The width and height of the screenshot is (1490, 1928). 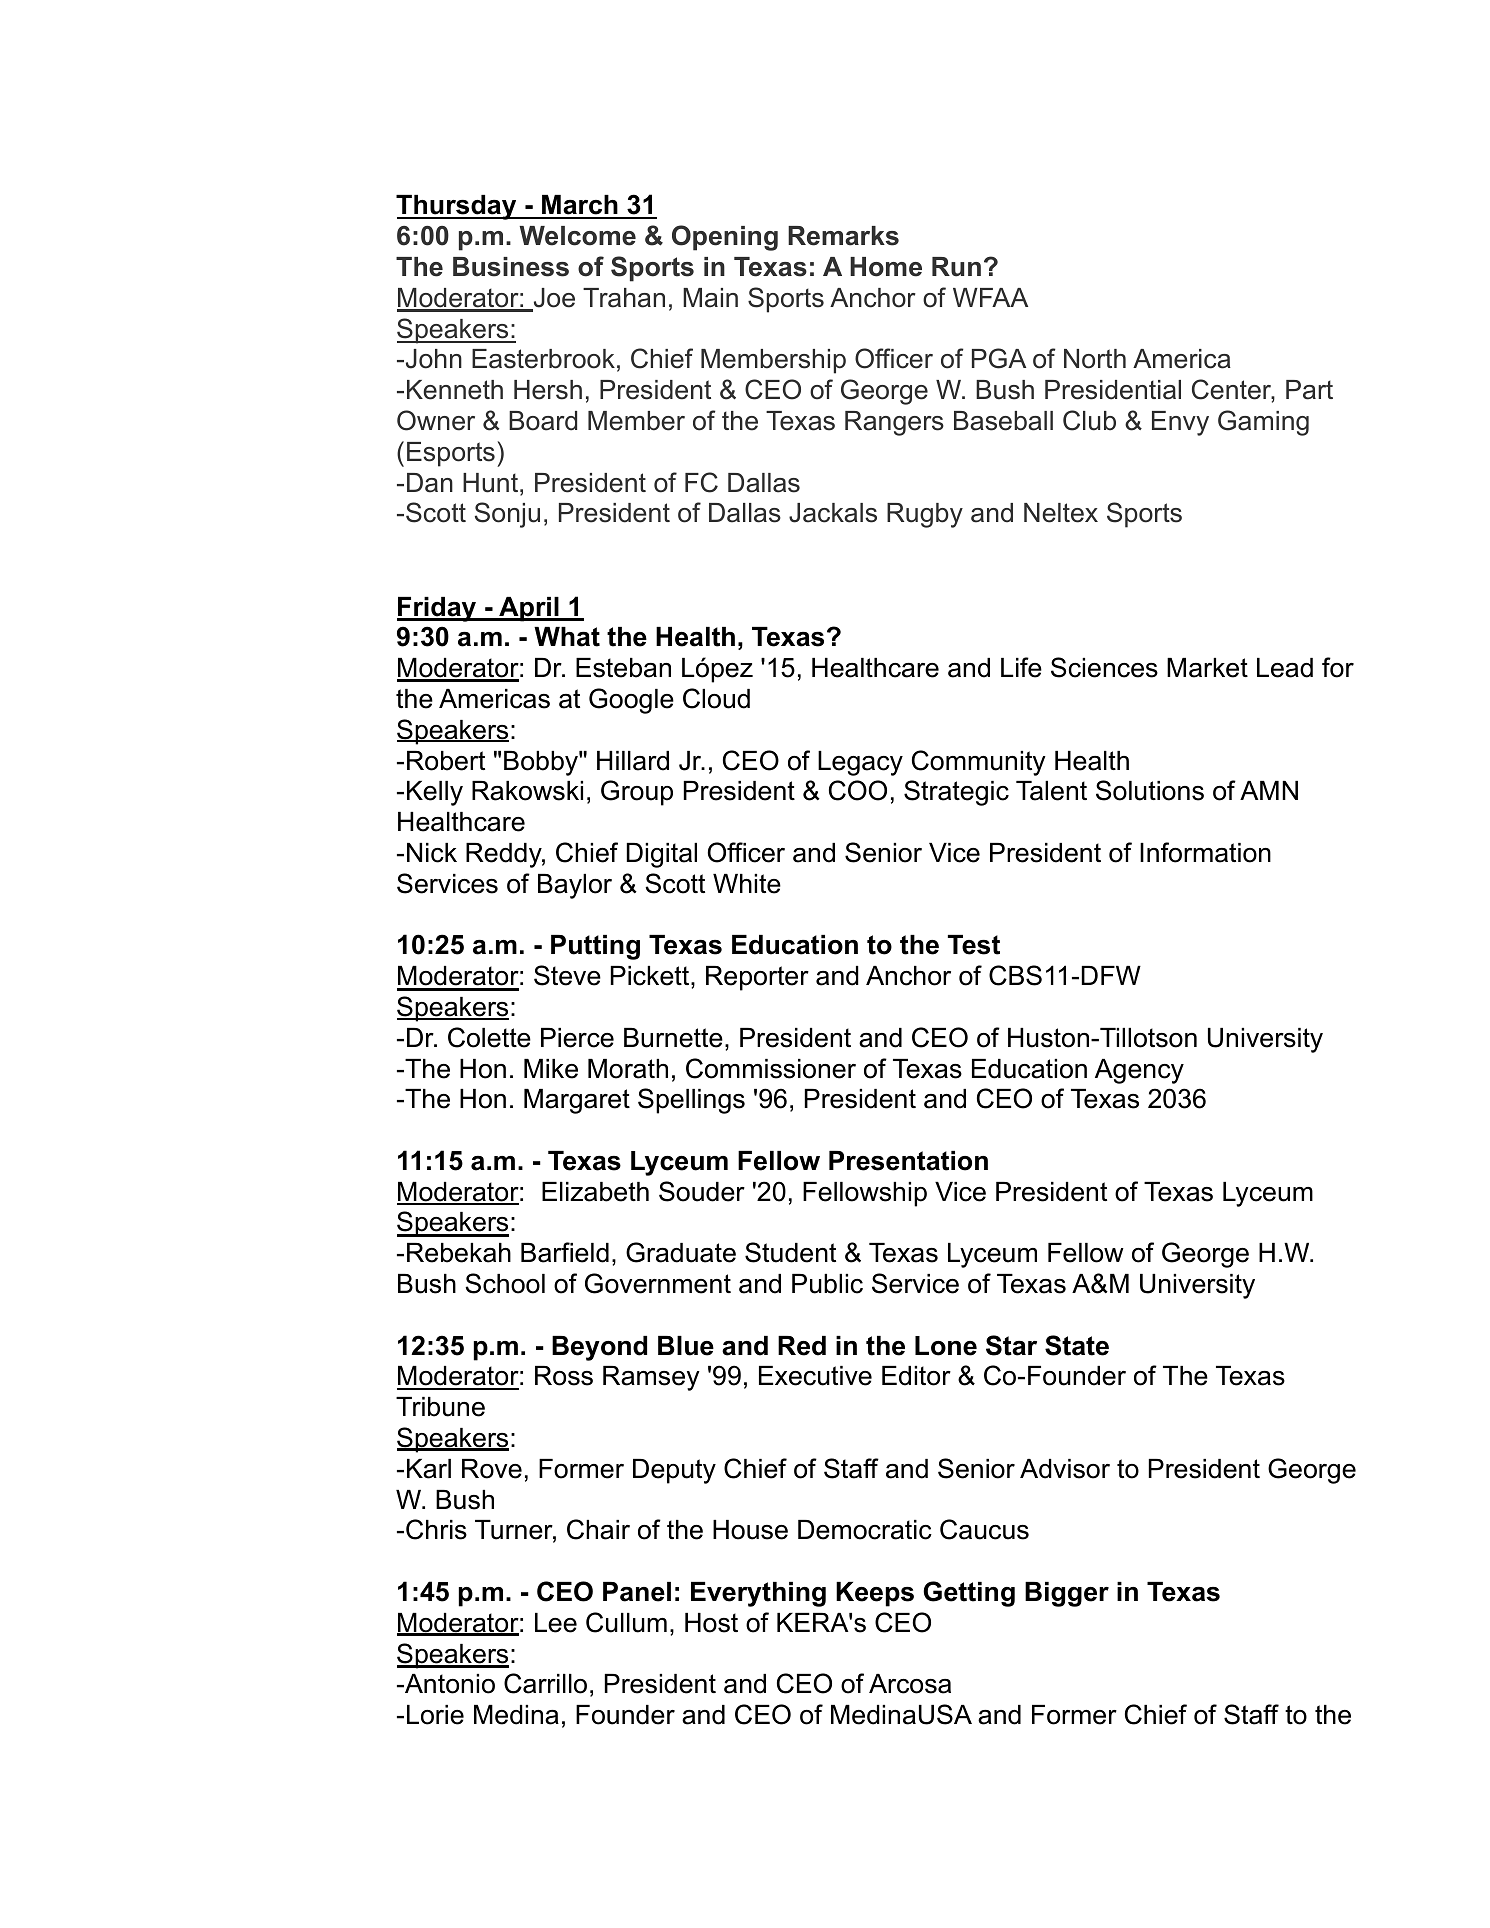 What do you see at coordinates (556, 1623) in the screenshot?
I see `Lee` at bounding box center [556, 1623].
